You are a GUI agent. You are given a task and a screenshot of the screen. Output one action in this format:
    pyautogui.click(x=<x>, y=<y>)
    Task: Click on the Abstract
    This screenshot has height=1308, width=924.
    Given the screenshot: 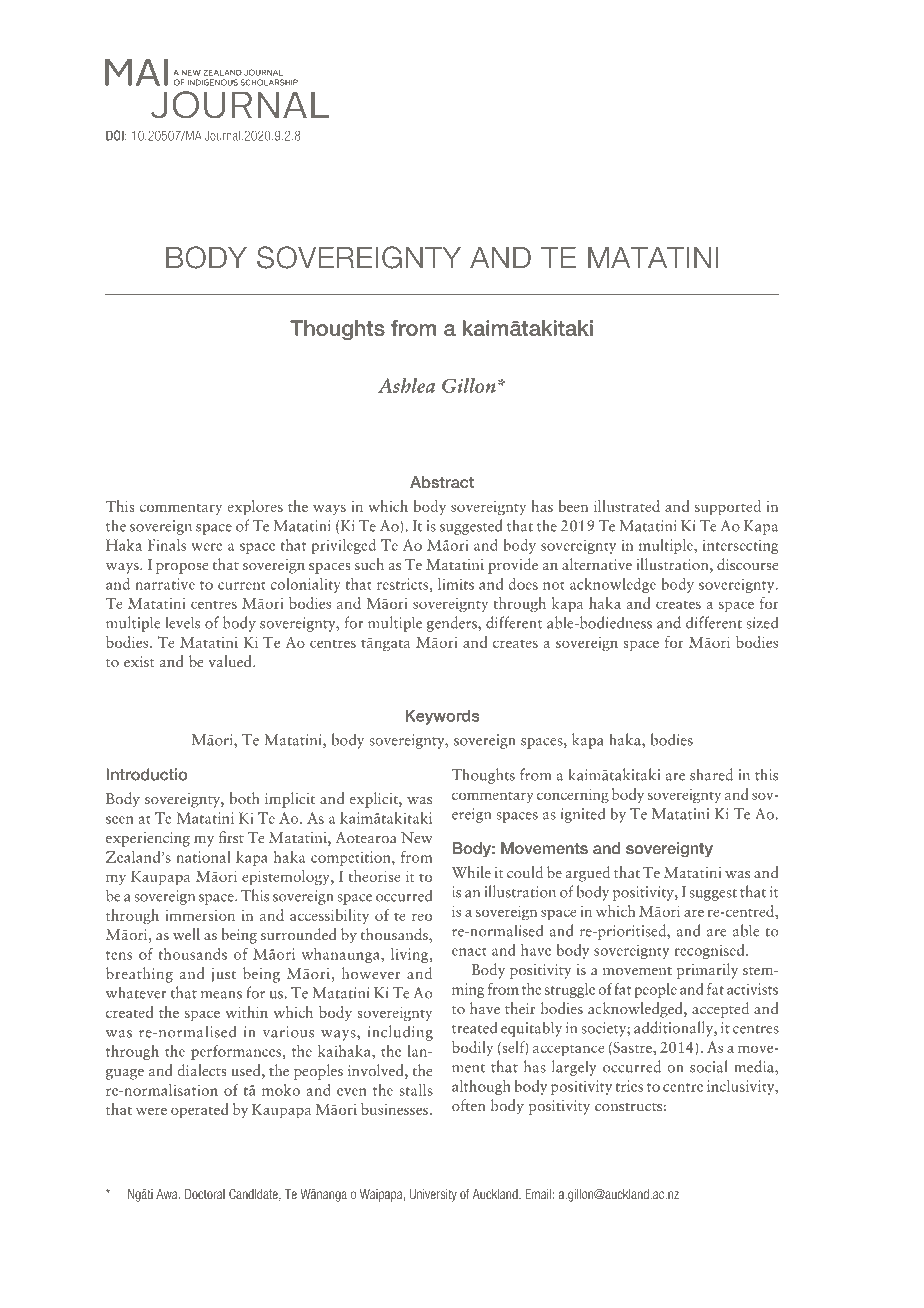 What is the action you would take?
    pyautogui.click(x=442, y=482)
